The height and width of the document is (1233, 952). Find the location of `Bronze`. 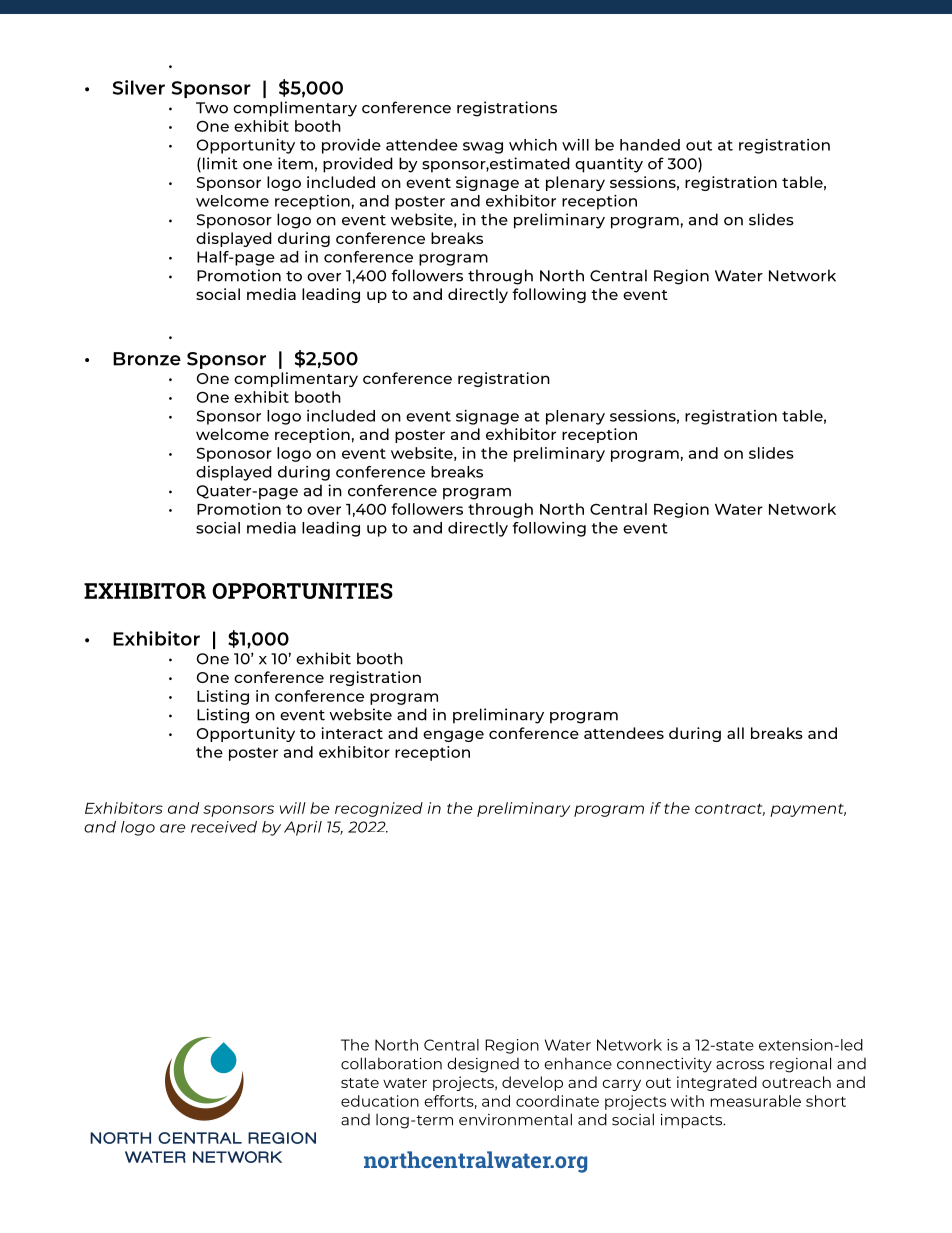

Bronze is located at coordinates (147, 359).
